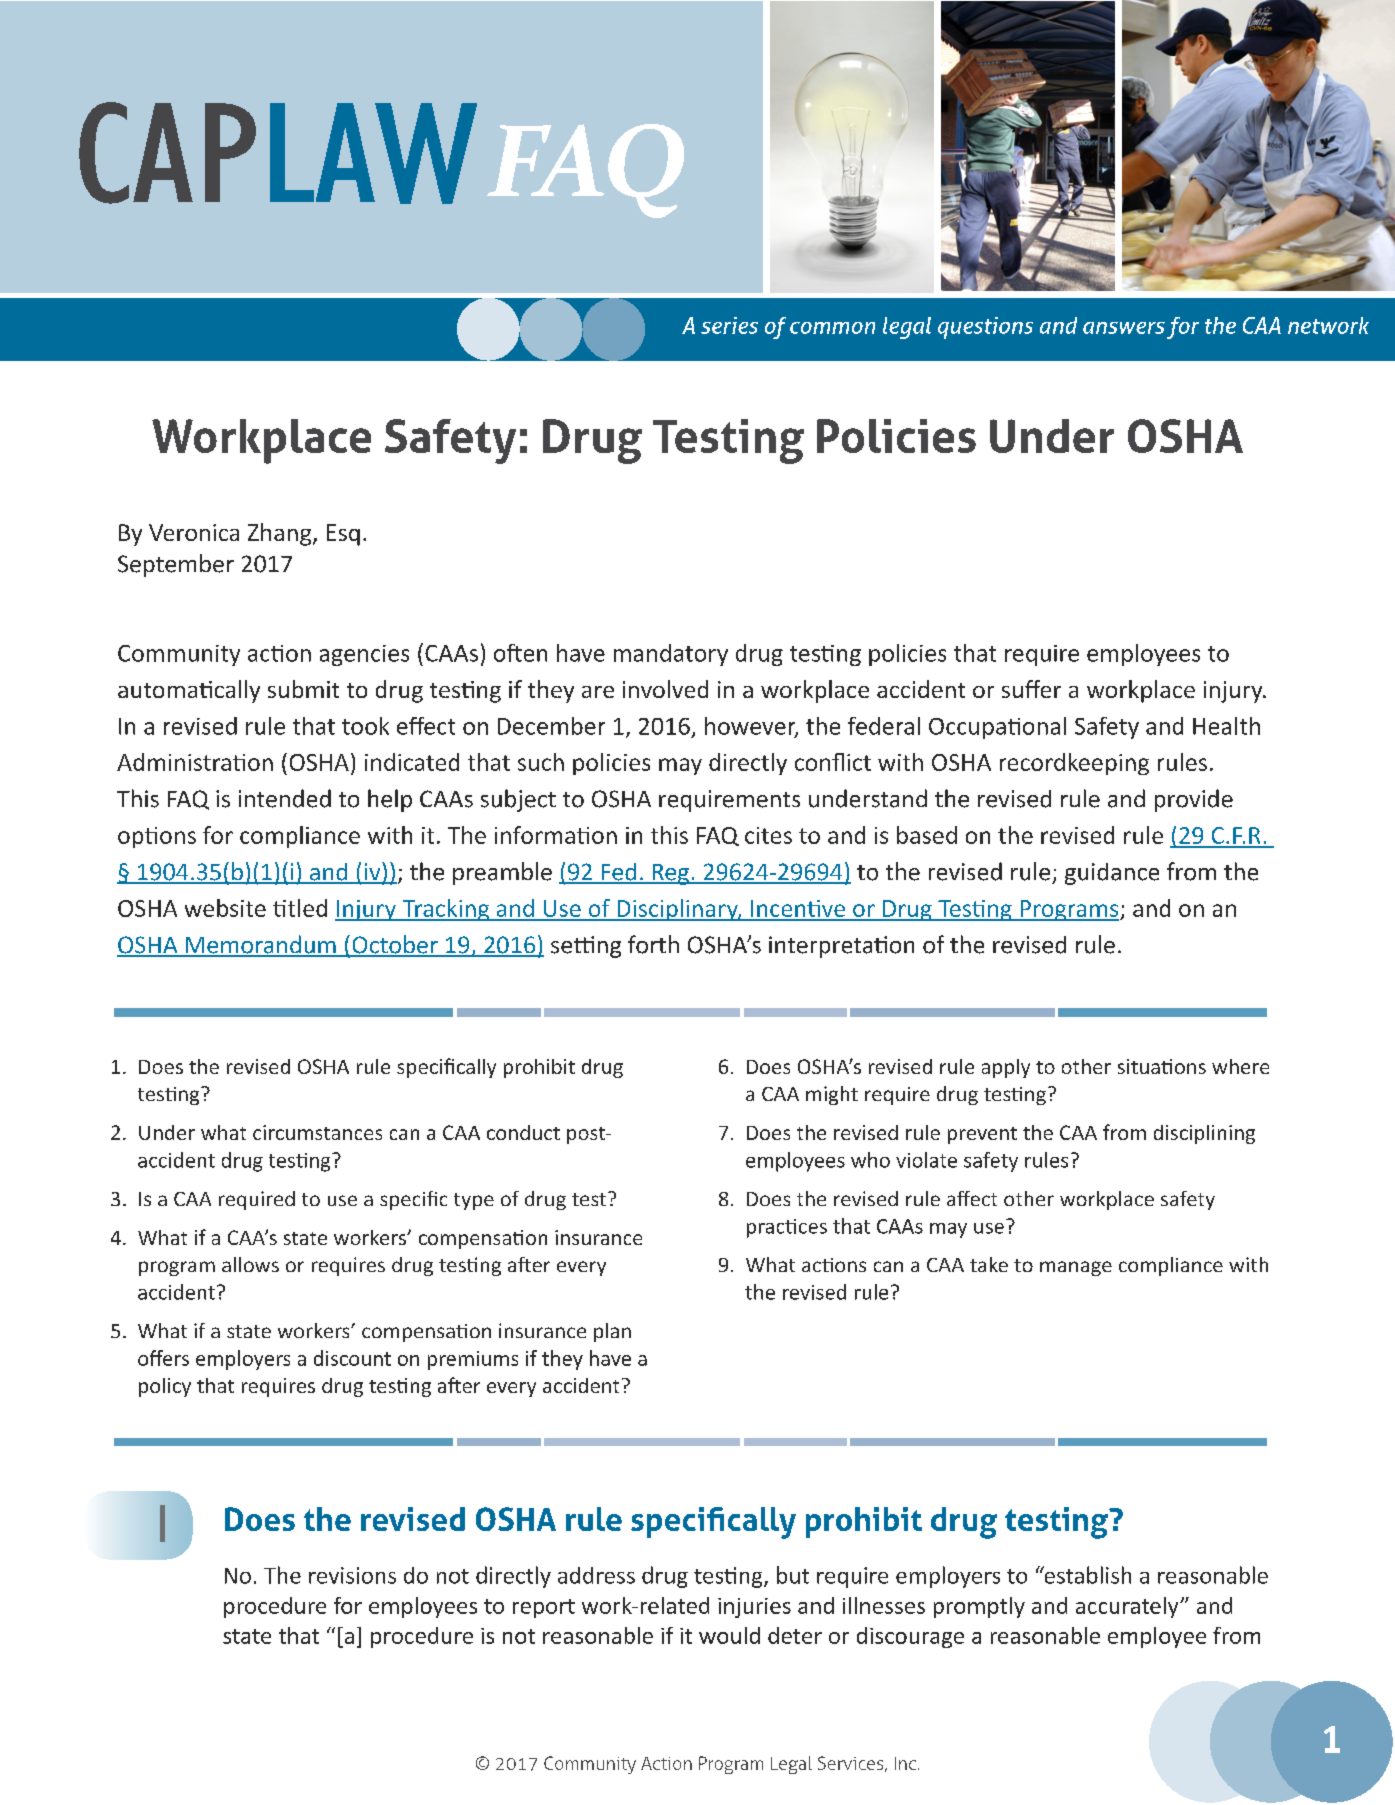 The image size is (1395, 1805). I want to click on series, so click(729, 325).
